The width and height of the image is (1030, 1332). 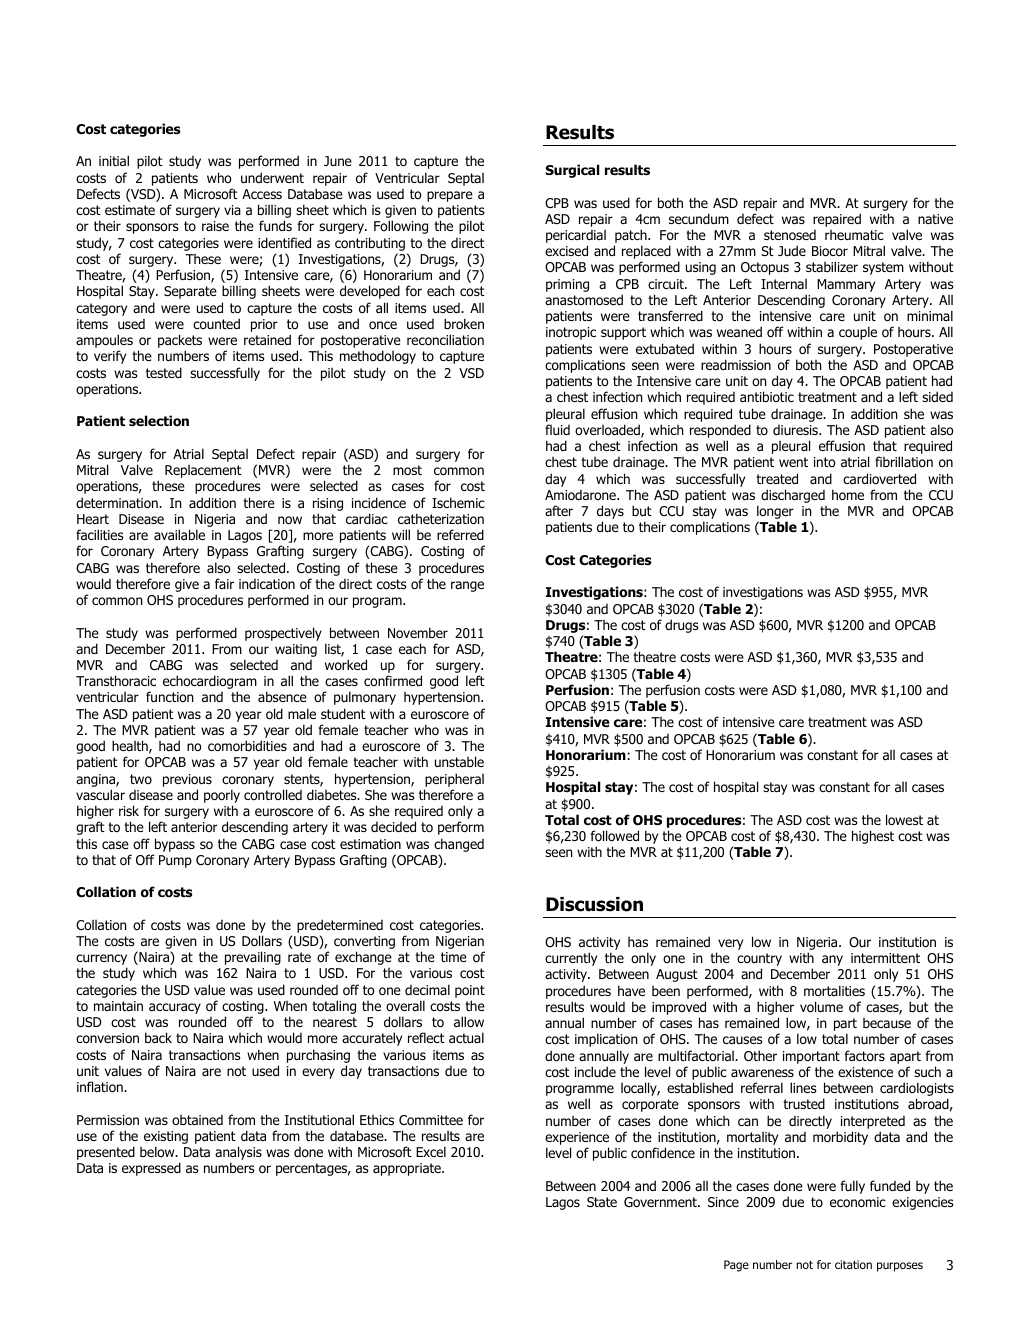 I want to click on peripheral, so click(x=454, y=780).
